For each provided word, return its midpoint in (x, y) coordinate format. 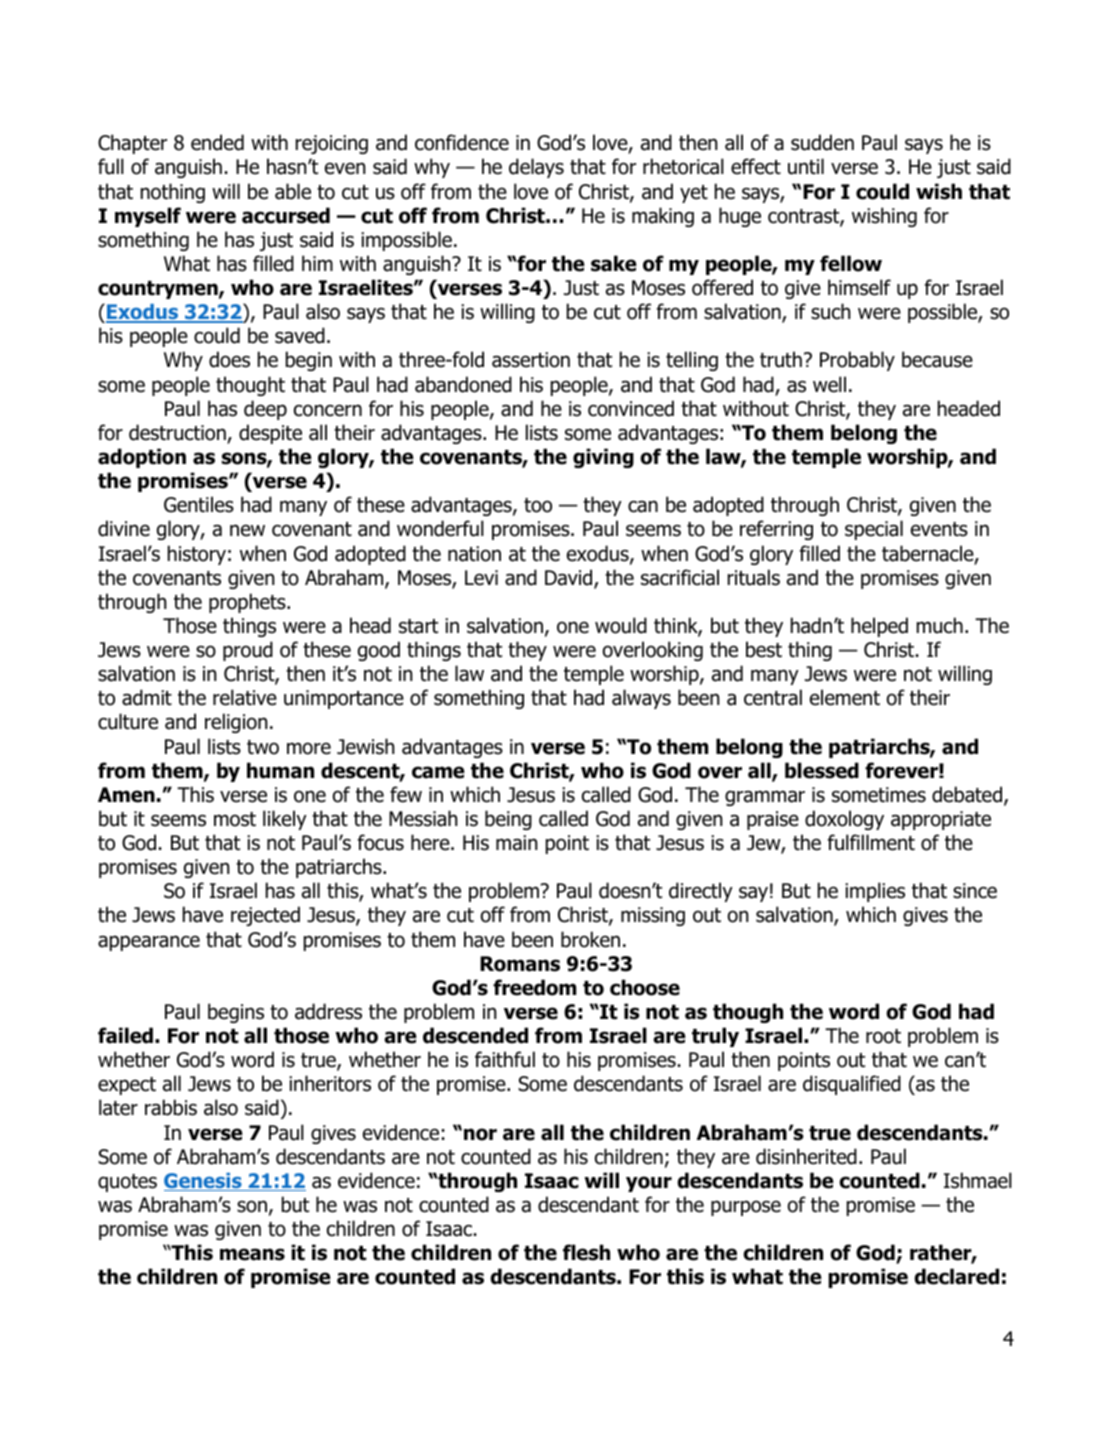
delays (536, 168)
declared (956, 1276)
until (806, 166)
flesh (586, 1252)
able (293, 191)
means (252, 1254)
